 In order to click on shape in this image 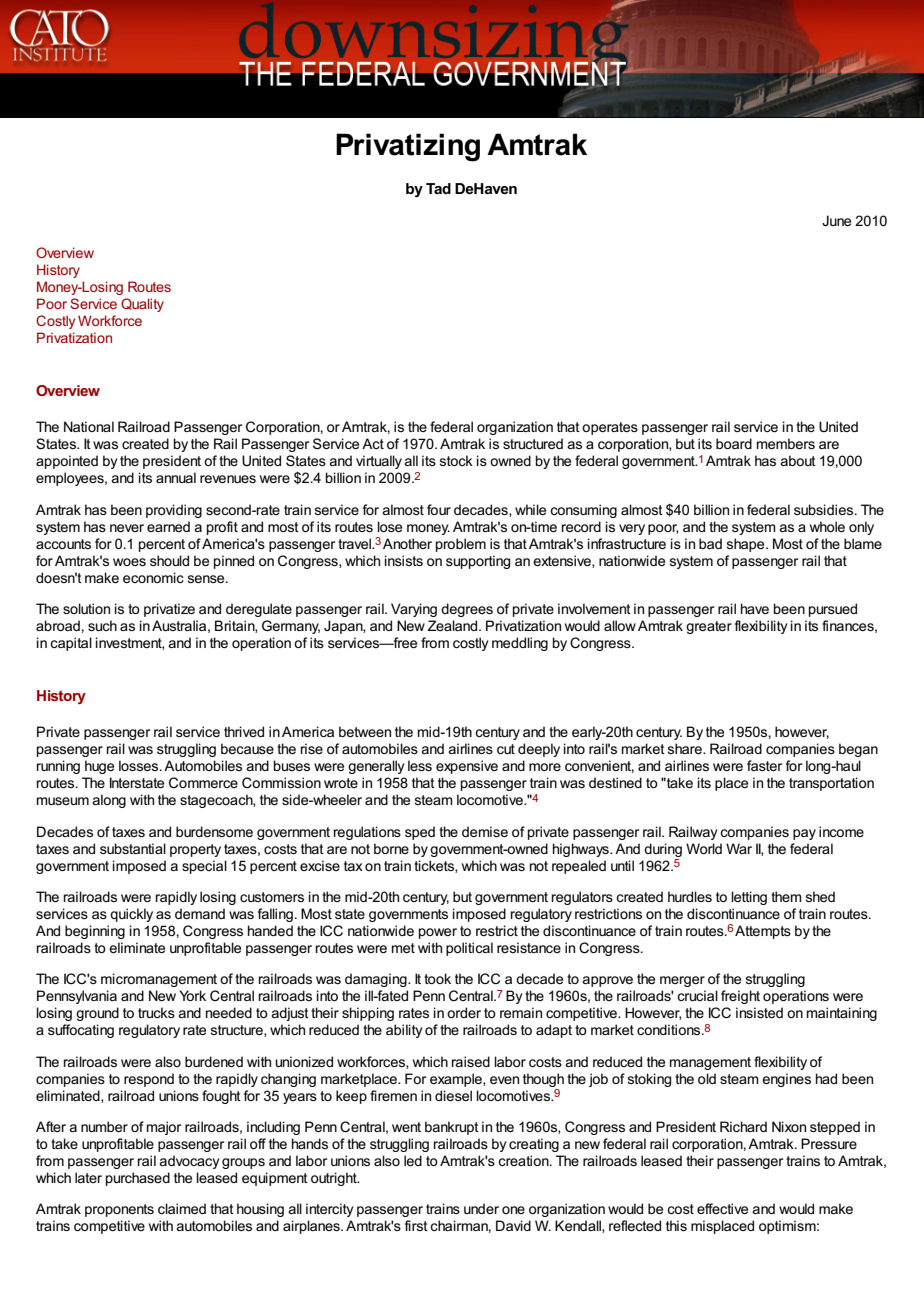, I will do `click(747, 545)`.
